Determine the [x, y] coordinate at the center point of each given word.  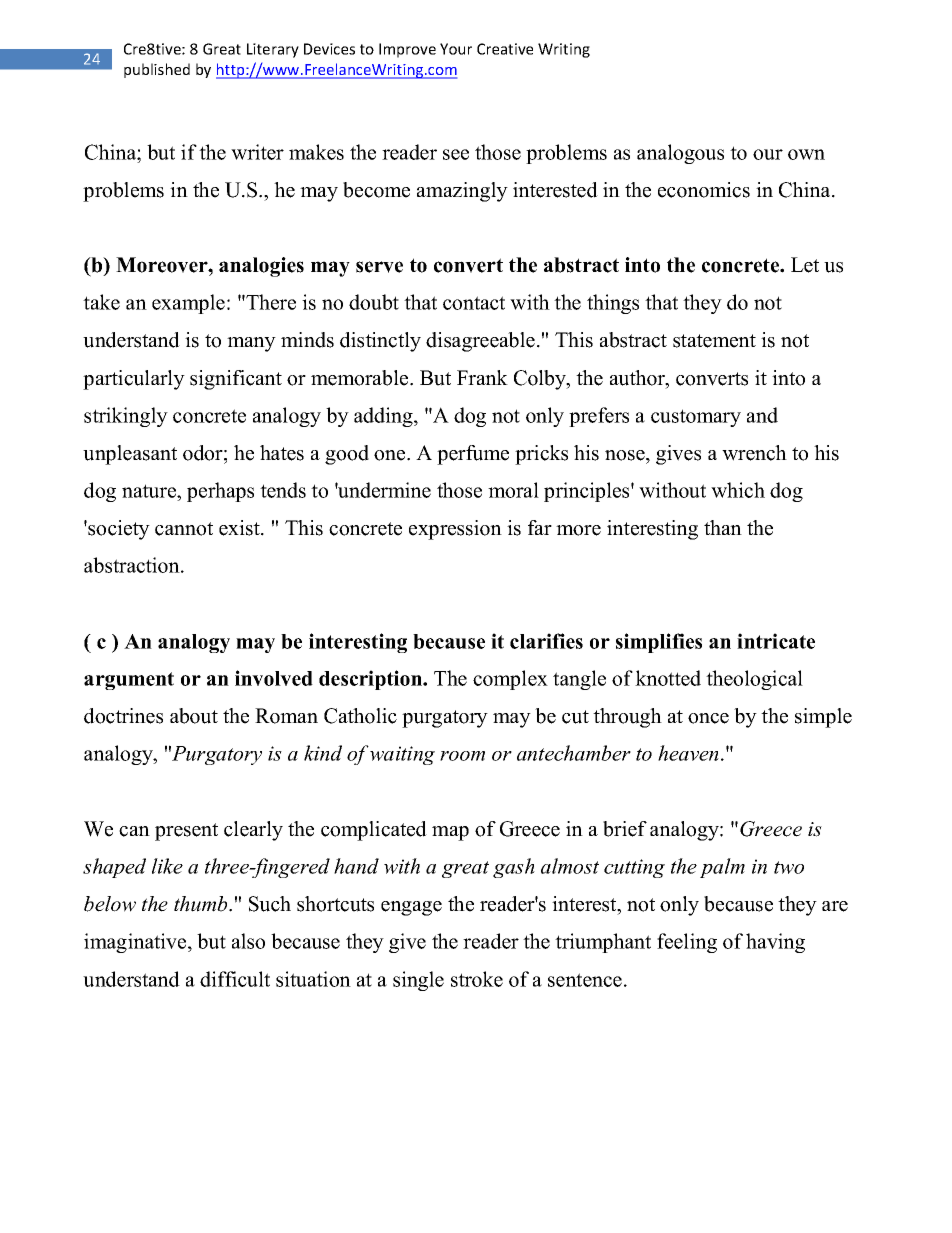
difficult [235, 979]
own [806, 154]
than [723, 527]
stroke [477, 979]
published [157, 70]
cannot [184, 529]
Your [456, 49]
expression [455, 530]
